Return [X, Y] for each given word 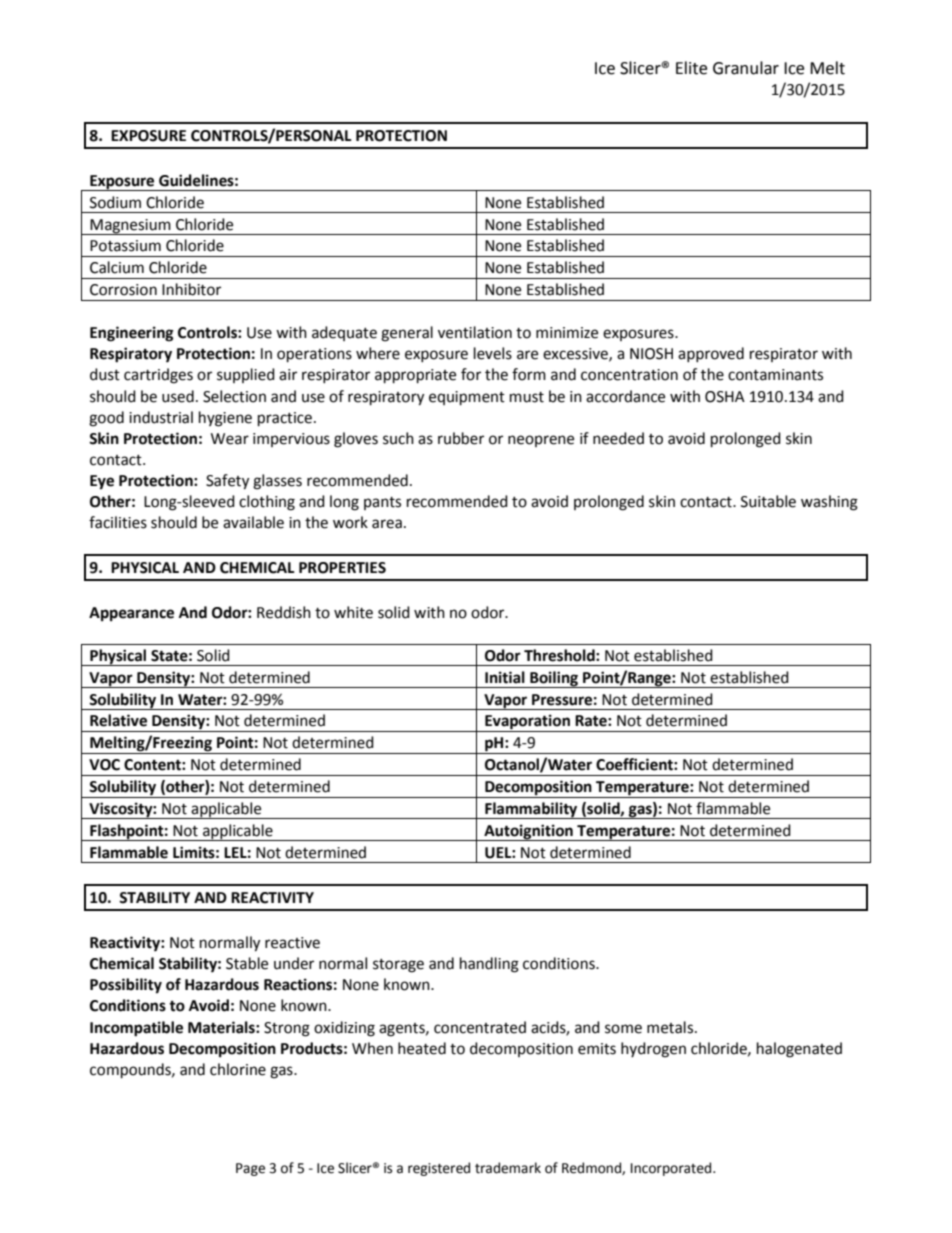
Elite [691, 68]
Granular [746, 68]
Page [250, 1169]
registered [439, 1169]
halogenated [799, 1050]
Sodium [115, 202]
